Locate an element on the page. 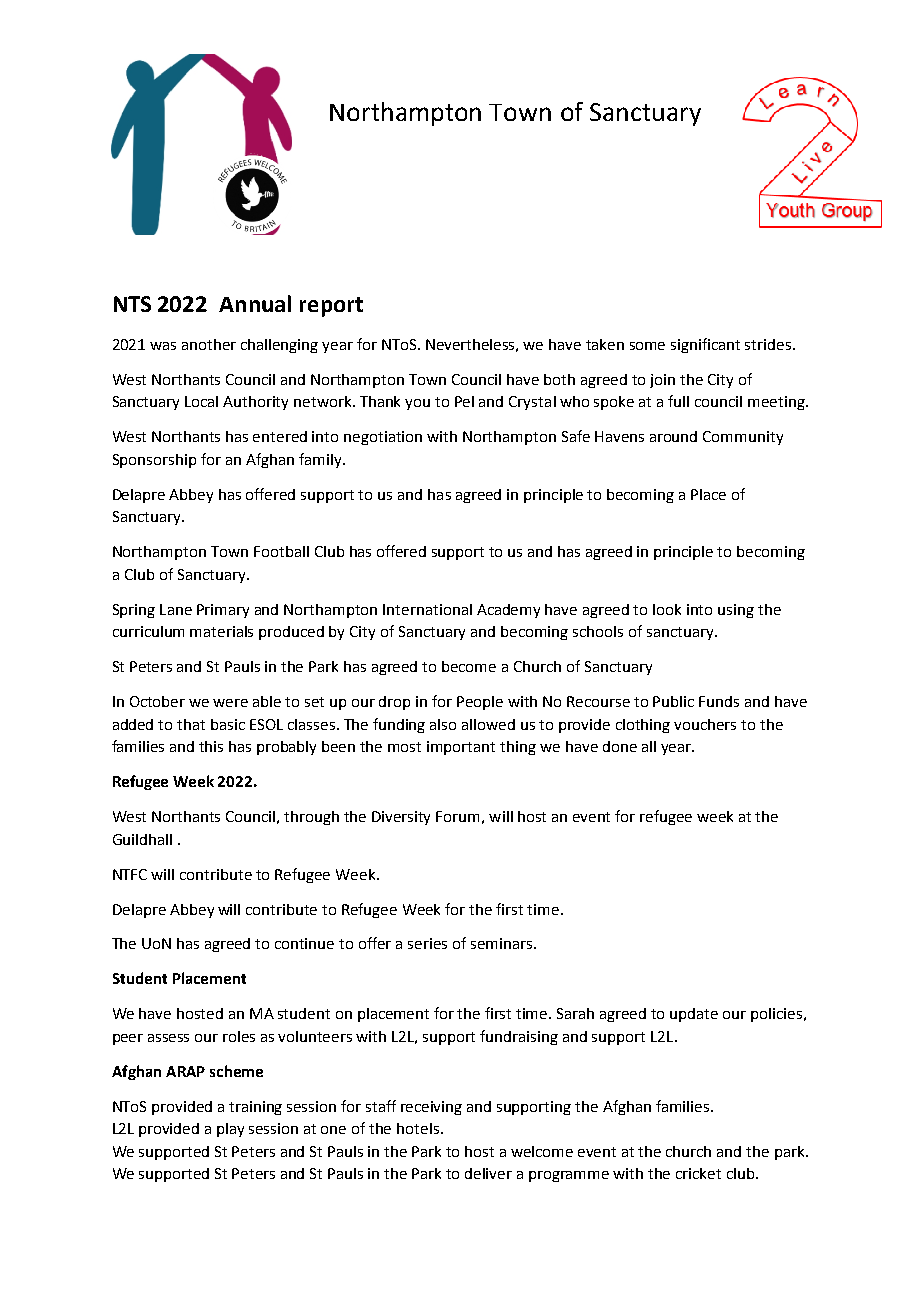 The width and height of the image is (924, 1308). Pel is located at coordinates (464, 401).
